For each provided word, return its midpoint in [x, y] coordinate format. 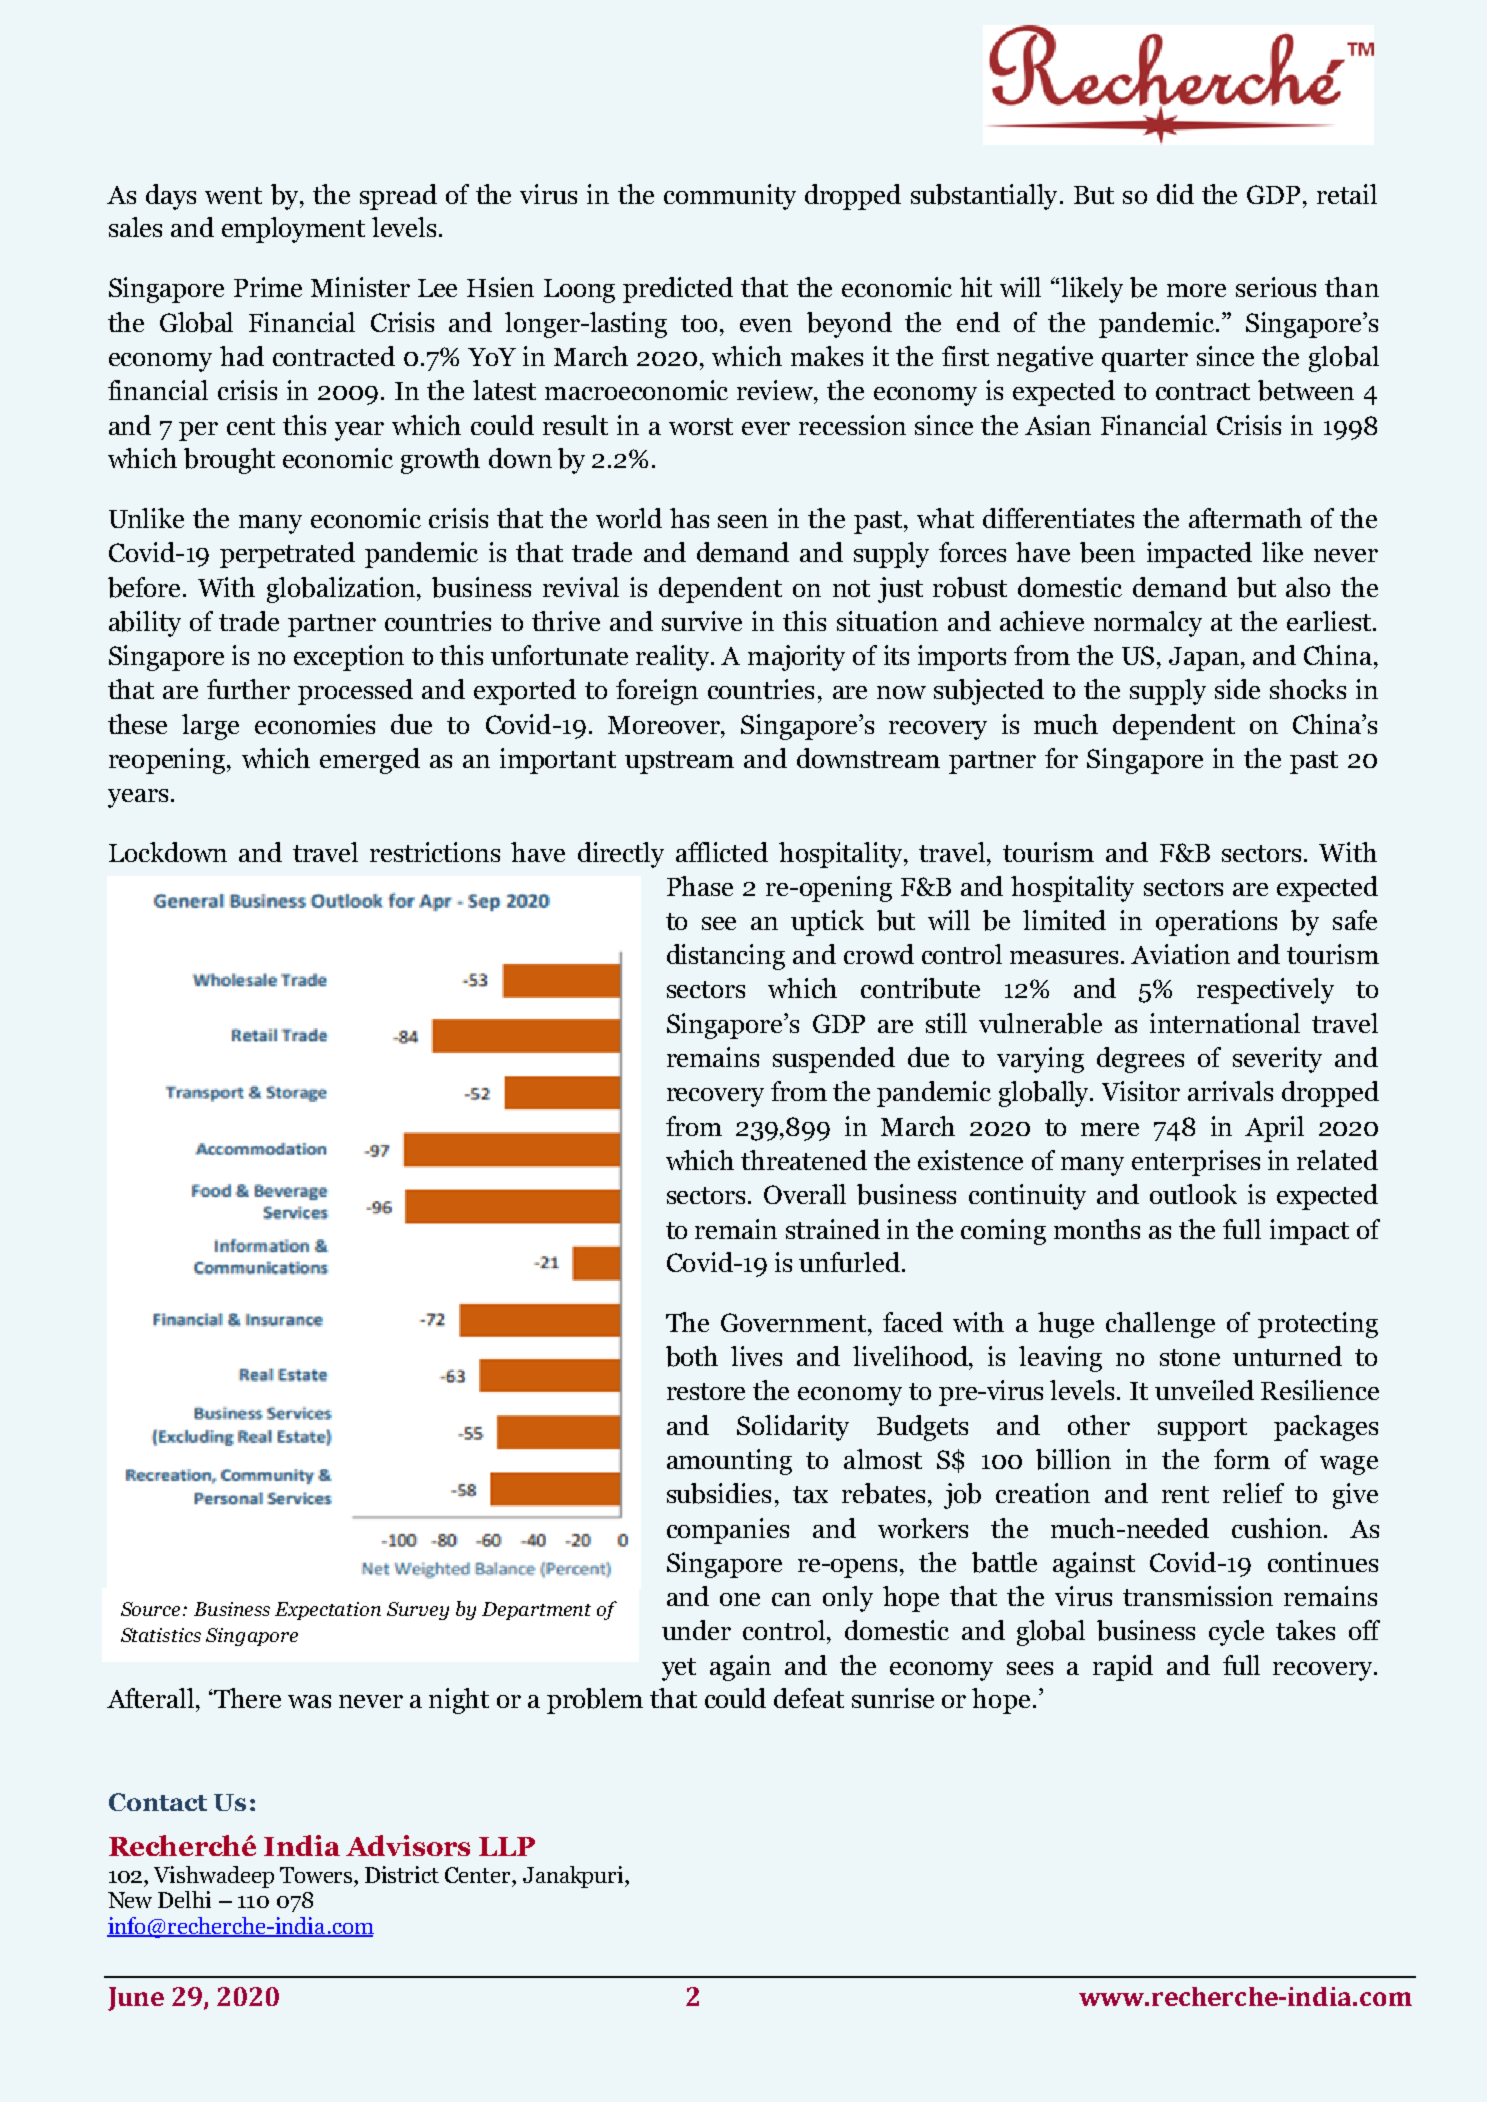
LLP [507, 1846]
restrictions [435, 852]
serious [1276, 287]
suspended [834, 1060]
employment [293, 230]
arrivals [1230, 1091]
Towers [317, 1875]
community [730, 197]
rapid [1123, 1668]
